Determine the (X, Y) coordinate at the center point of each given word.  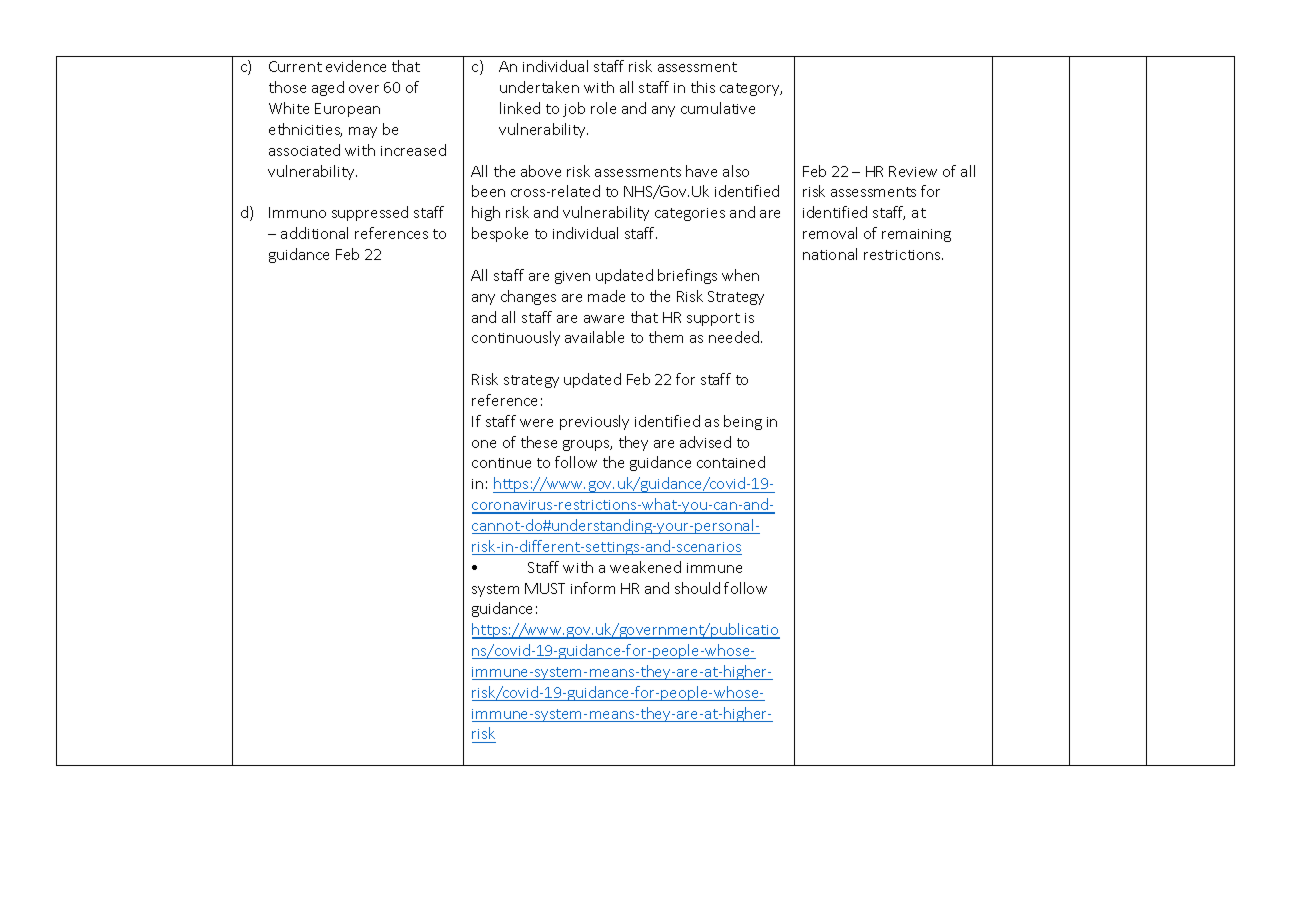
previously (594, 422)
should (697, 588)
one (484, 444)
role (603, 108)
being (743, 422)
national (830, 254)
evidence (356, 66)
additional (314, 233)
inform (593, 588)
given (572, 277)
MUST (545, 588)
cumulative (718, 108)
